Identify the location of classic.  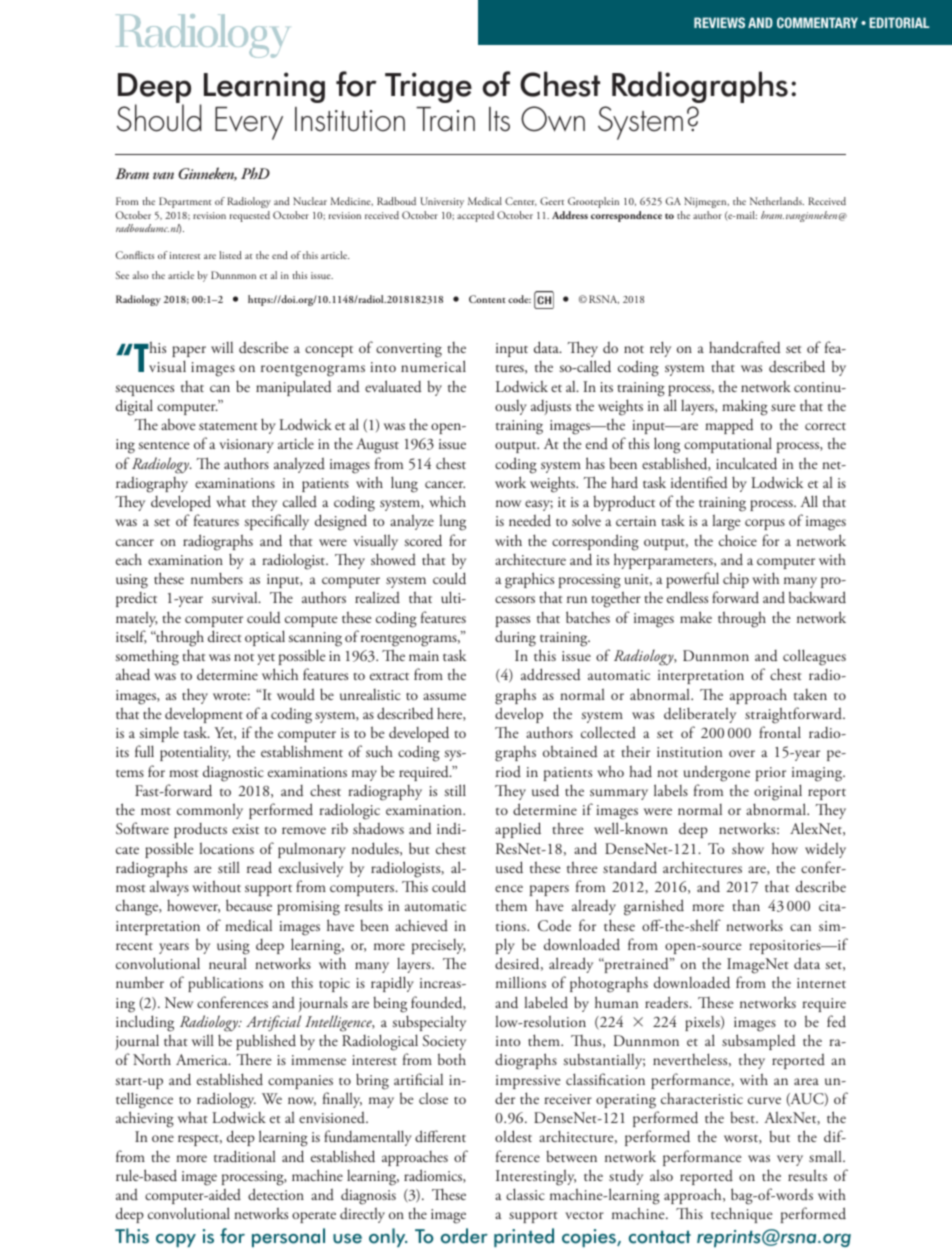
(525, 1194).
